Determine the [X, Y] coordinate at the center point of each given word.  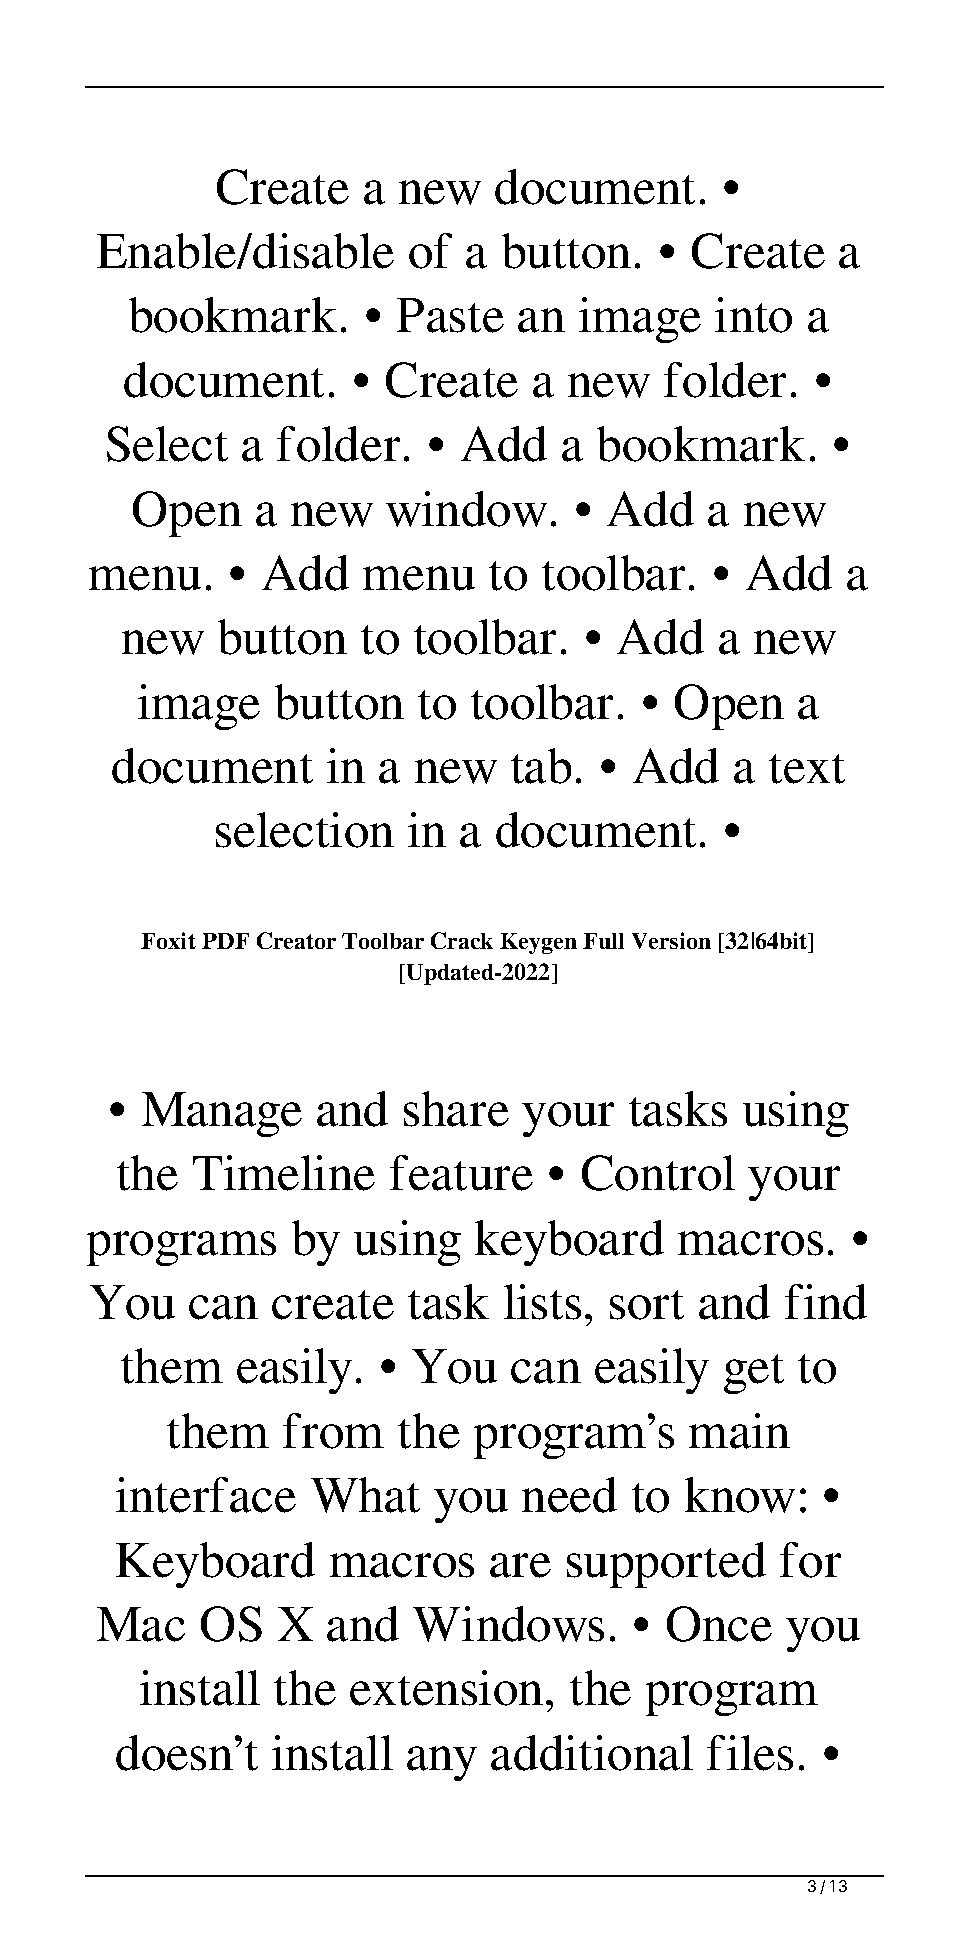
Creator [296, 940]
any [442, 1763]
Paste [450, 315]
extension [446, 1688]
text [807, 769]
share [456, 1109]
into [753, 315]
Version [671, 940]
